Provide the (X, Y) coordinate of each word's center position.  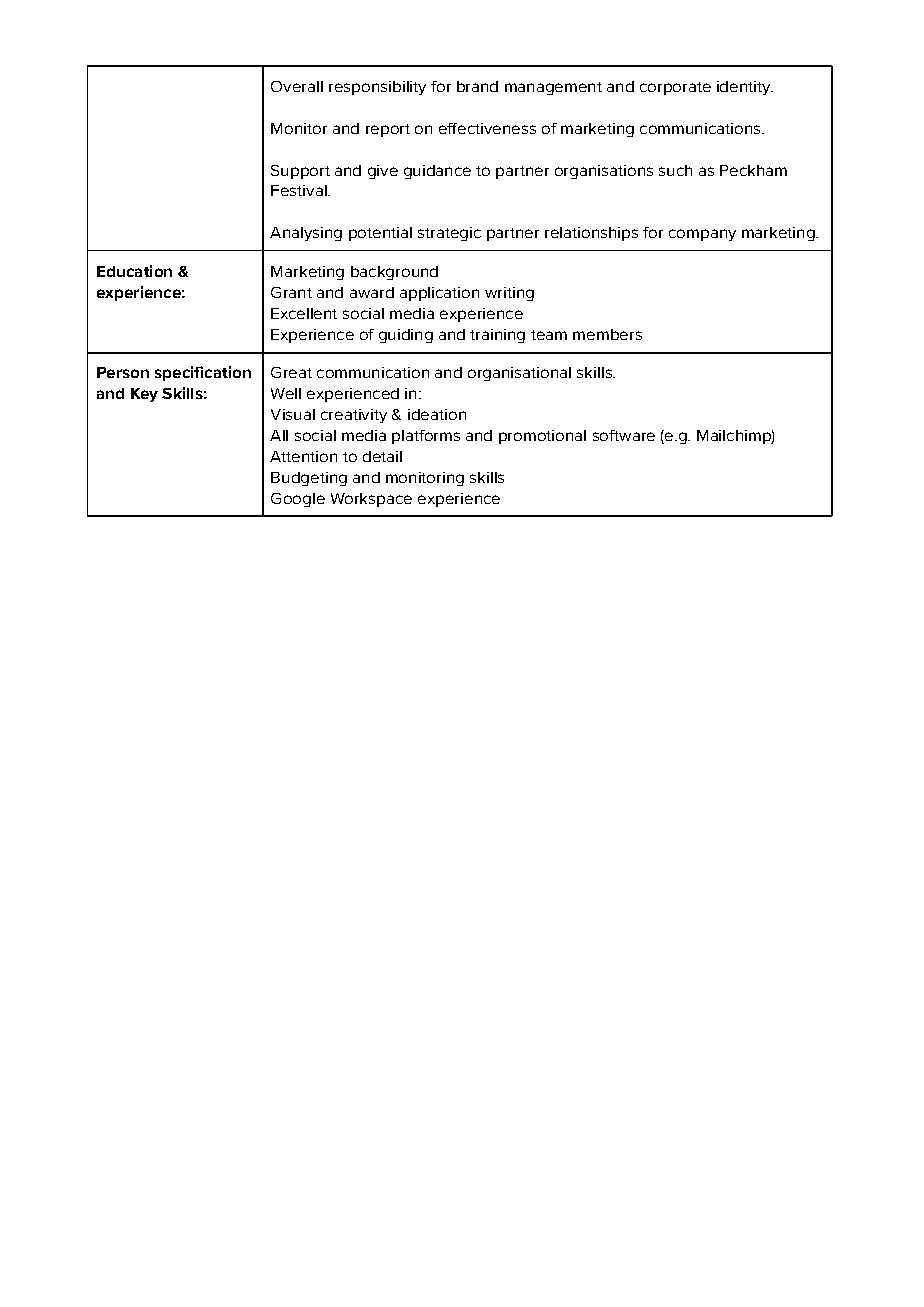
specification (203, 373)
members (607, 334)
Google (298, 500)
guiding (406, 336)
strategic (449, 234)
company (702, 235)
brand (477, 86)
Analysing (306, 234)
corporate (675, 88)
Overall (297, 86)
